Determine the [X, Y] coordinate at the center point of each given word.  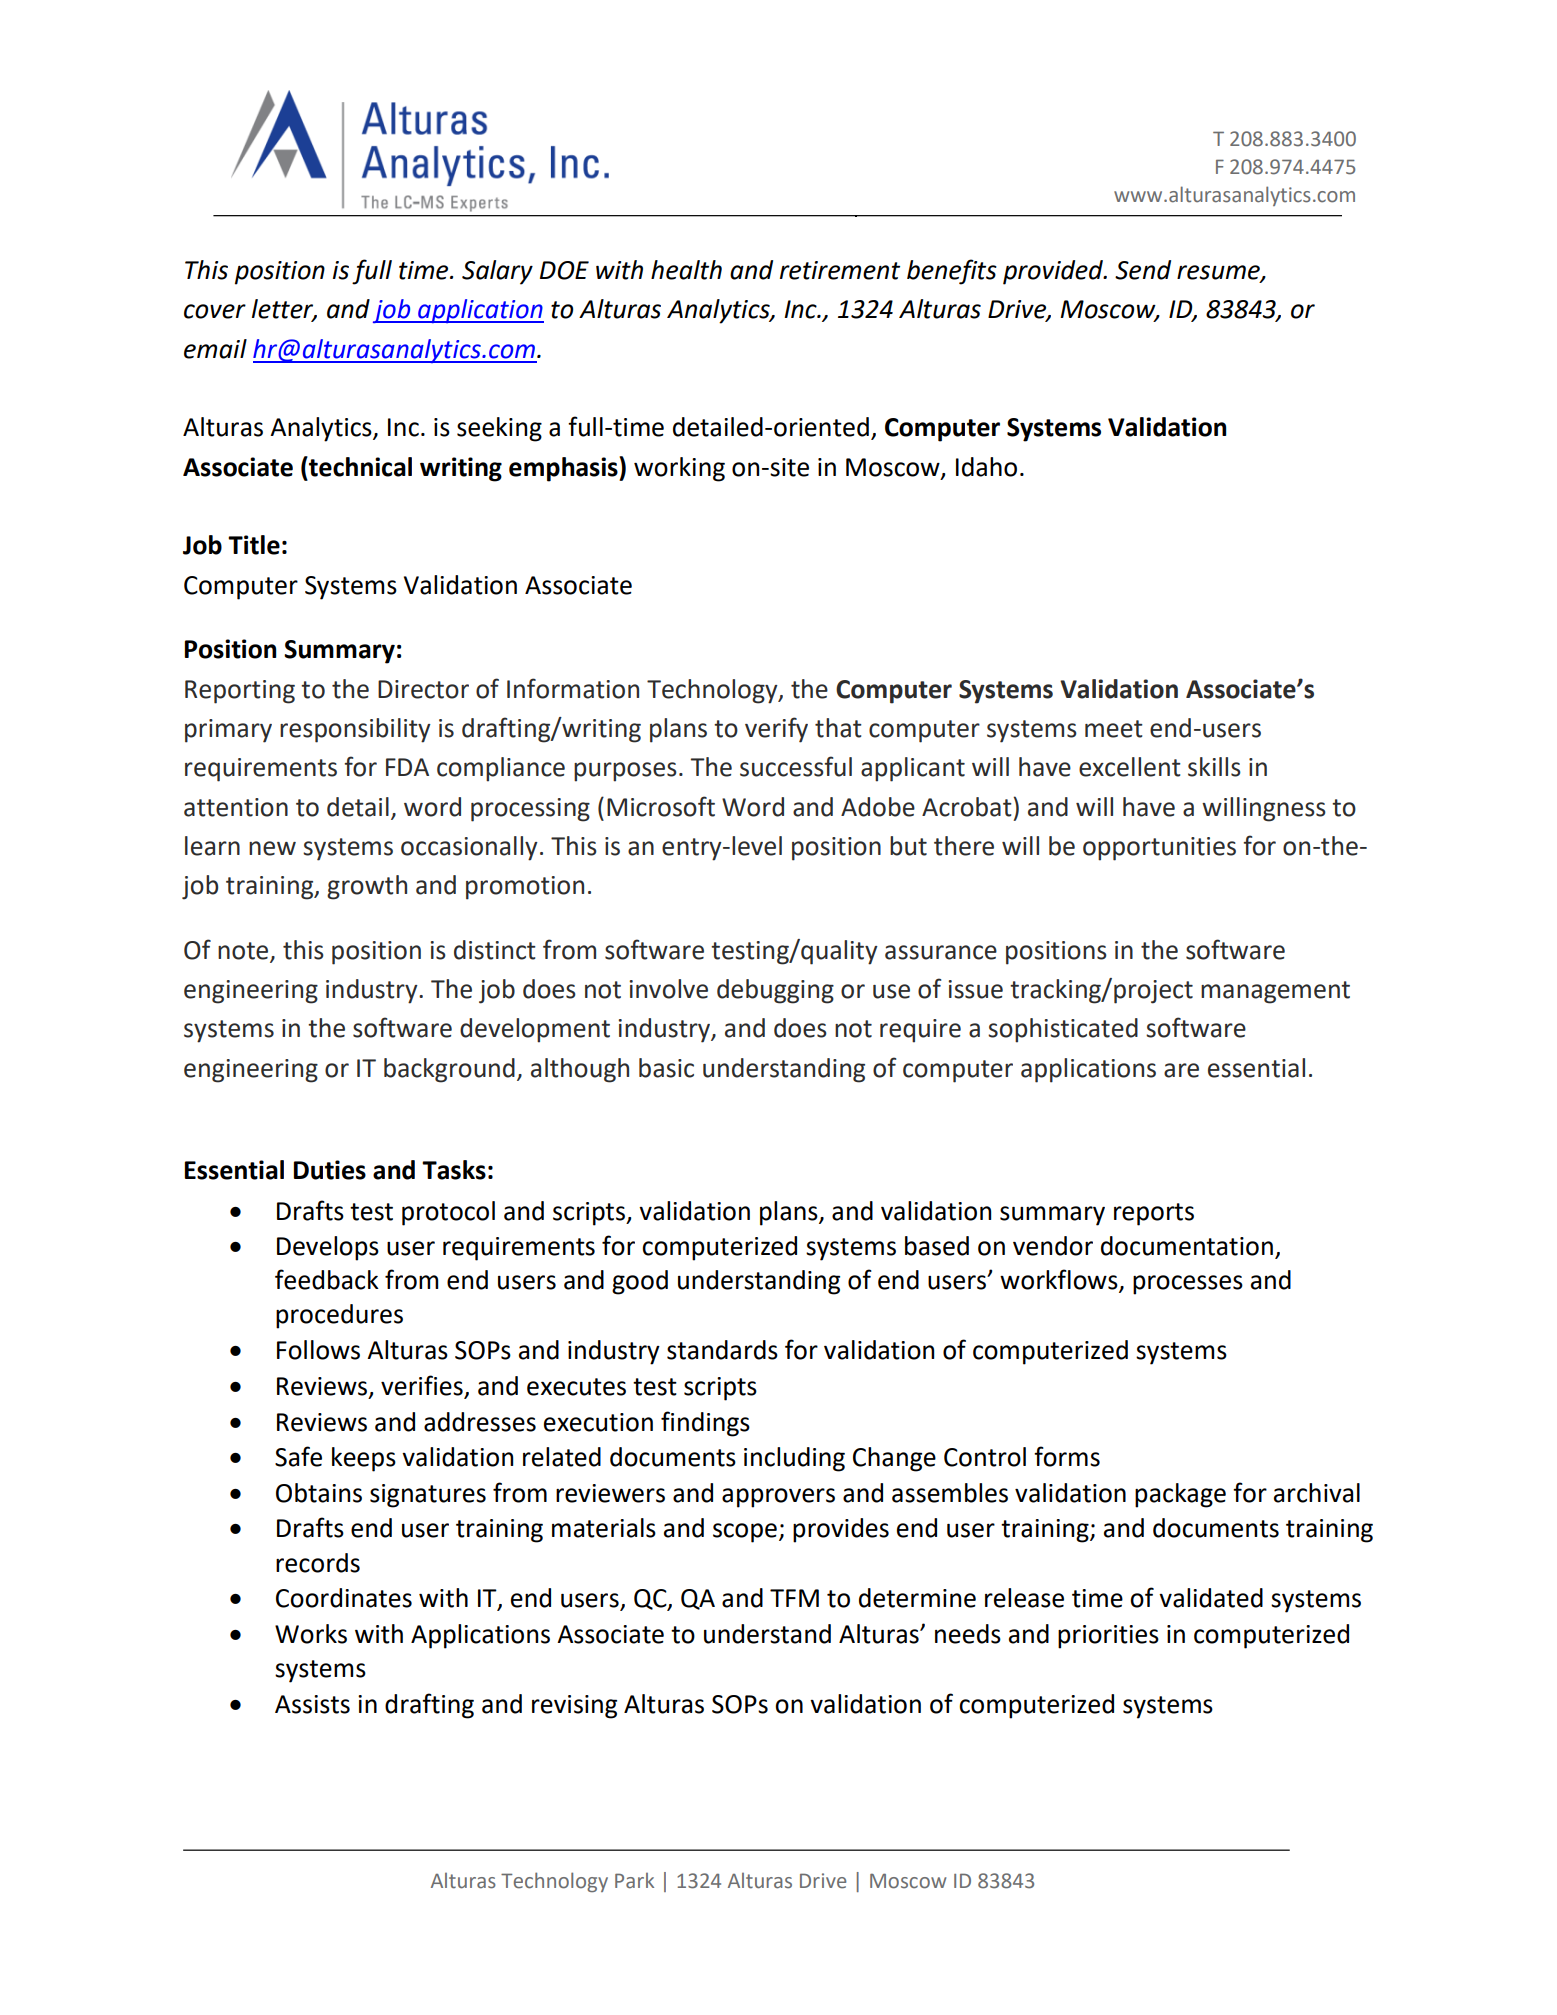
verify [776, 730]
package [1180, 1495]
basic [666, 1068]
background [449, 1070]
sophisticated [1063, 1030]
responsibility [355, 730]
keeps [364, 1459]
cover [215, 311]
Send [1143, 270]
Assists [312, 1704]
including [794, 1459]
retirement [840, 270]
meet [1114, 729]
